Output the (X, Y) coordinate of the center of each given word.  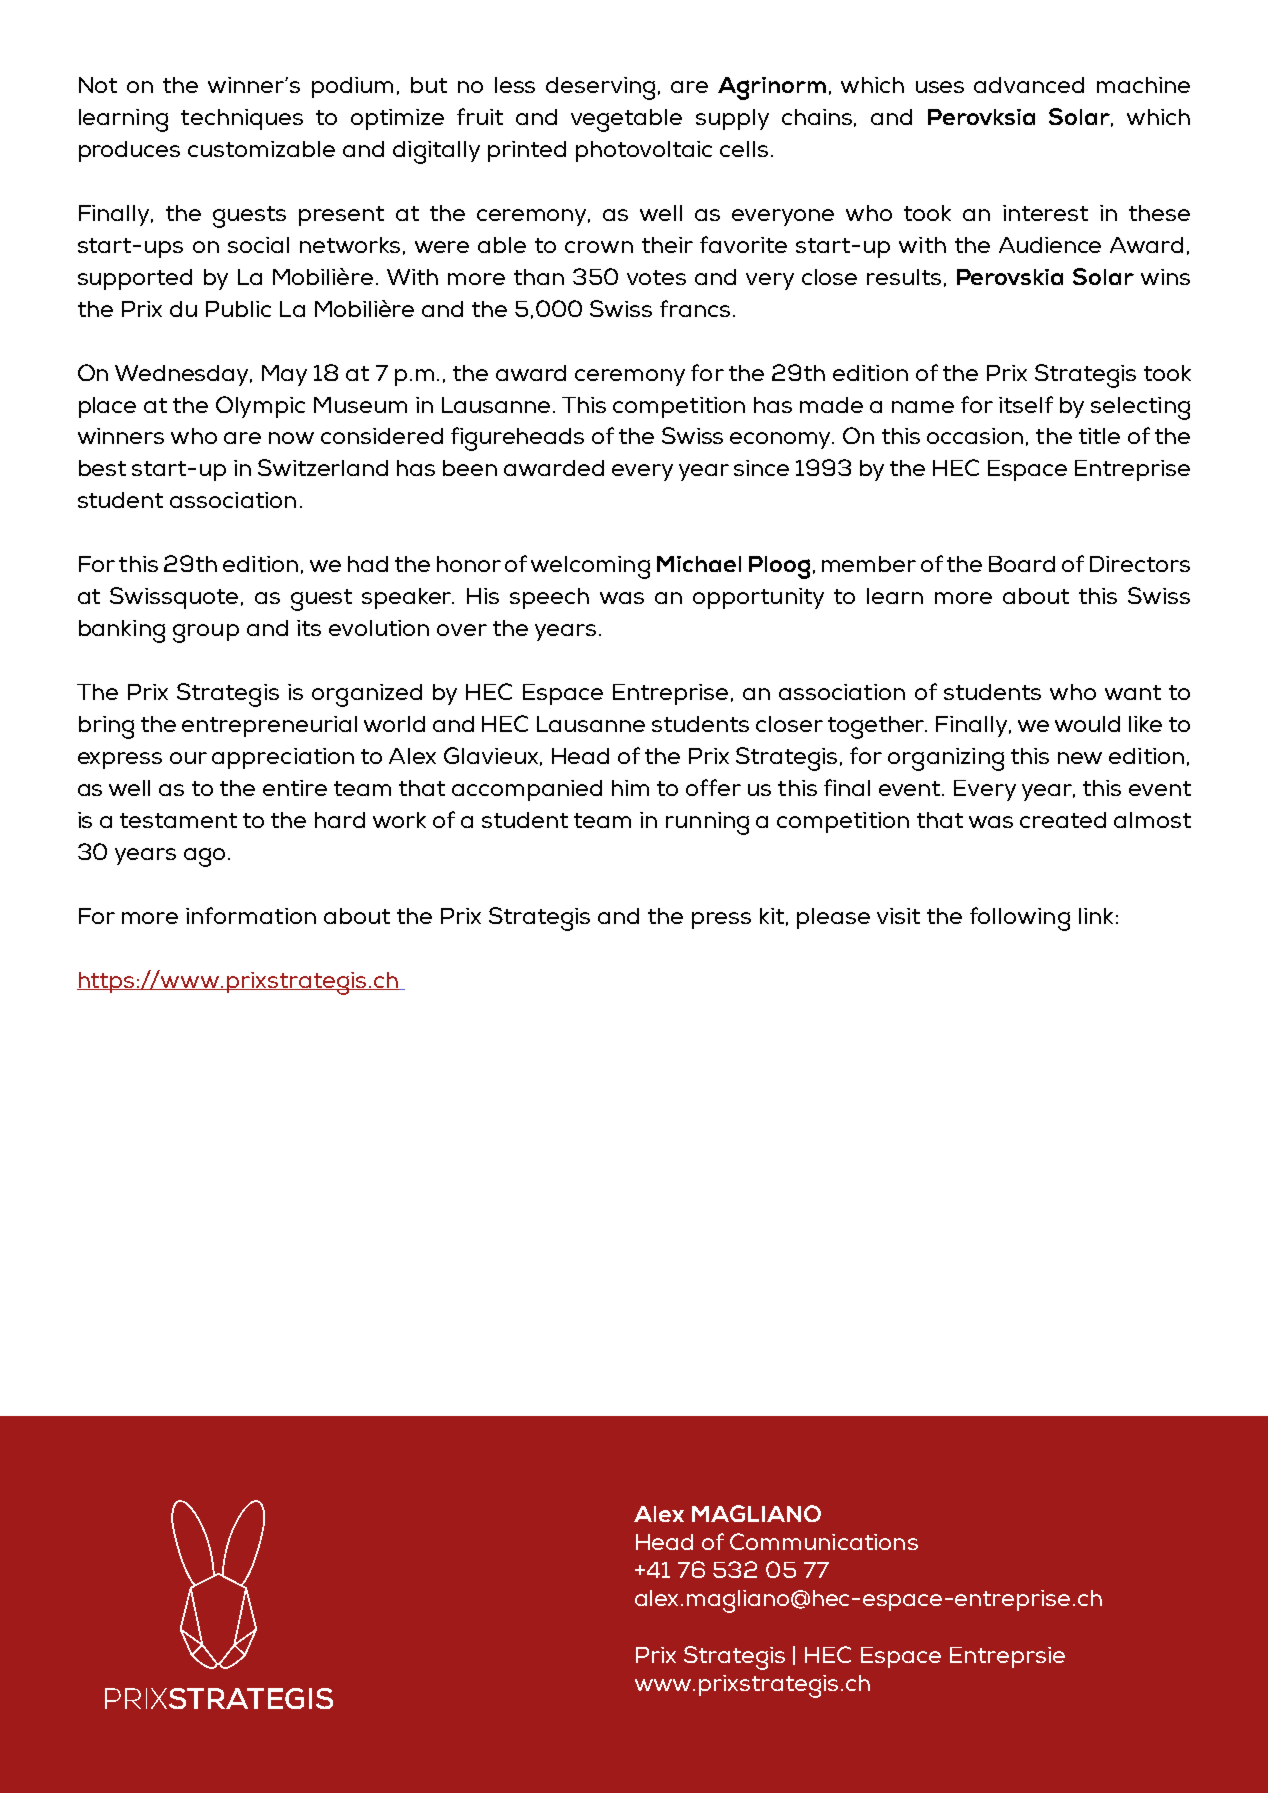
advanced (1029, 85)
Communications (824, 1541)
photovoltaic (644, 151)
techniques (242, 119)
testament (178, 820)
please (833, 918)
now (291, 438)
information (251, 915)
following (1020, 919)
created (1063, 820)
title (1099, 436)
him (630, 788)
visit (898, 916)
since (761, 468)
